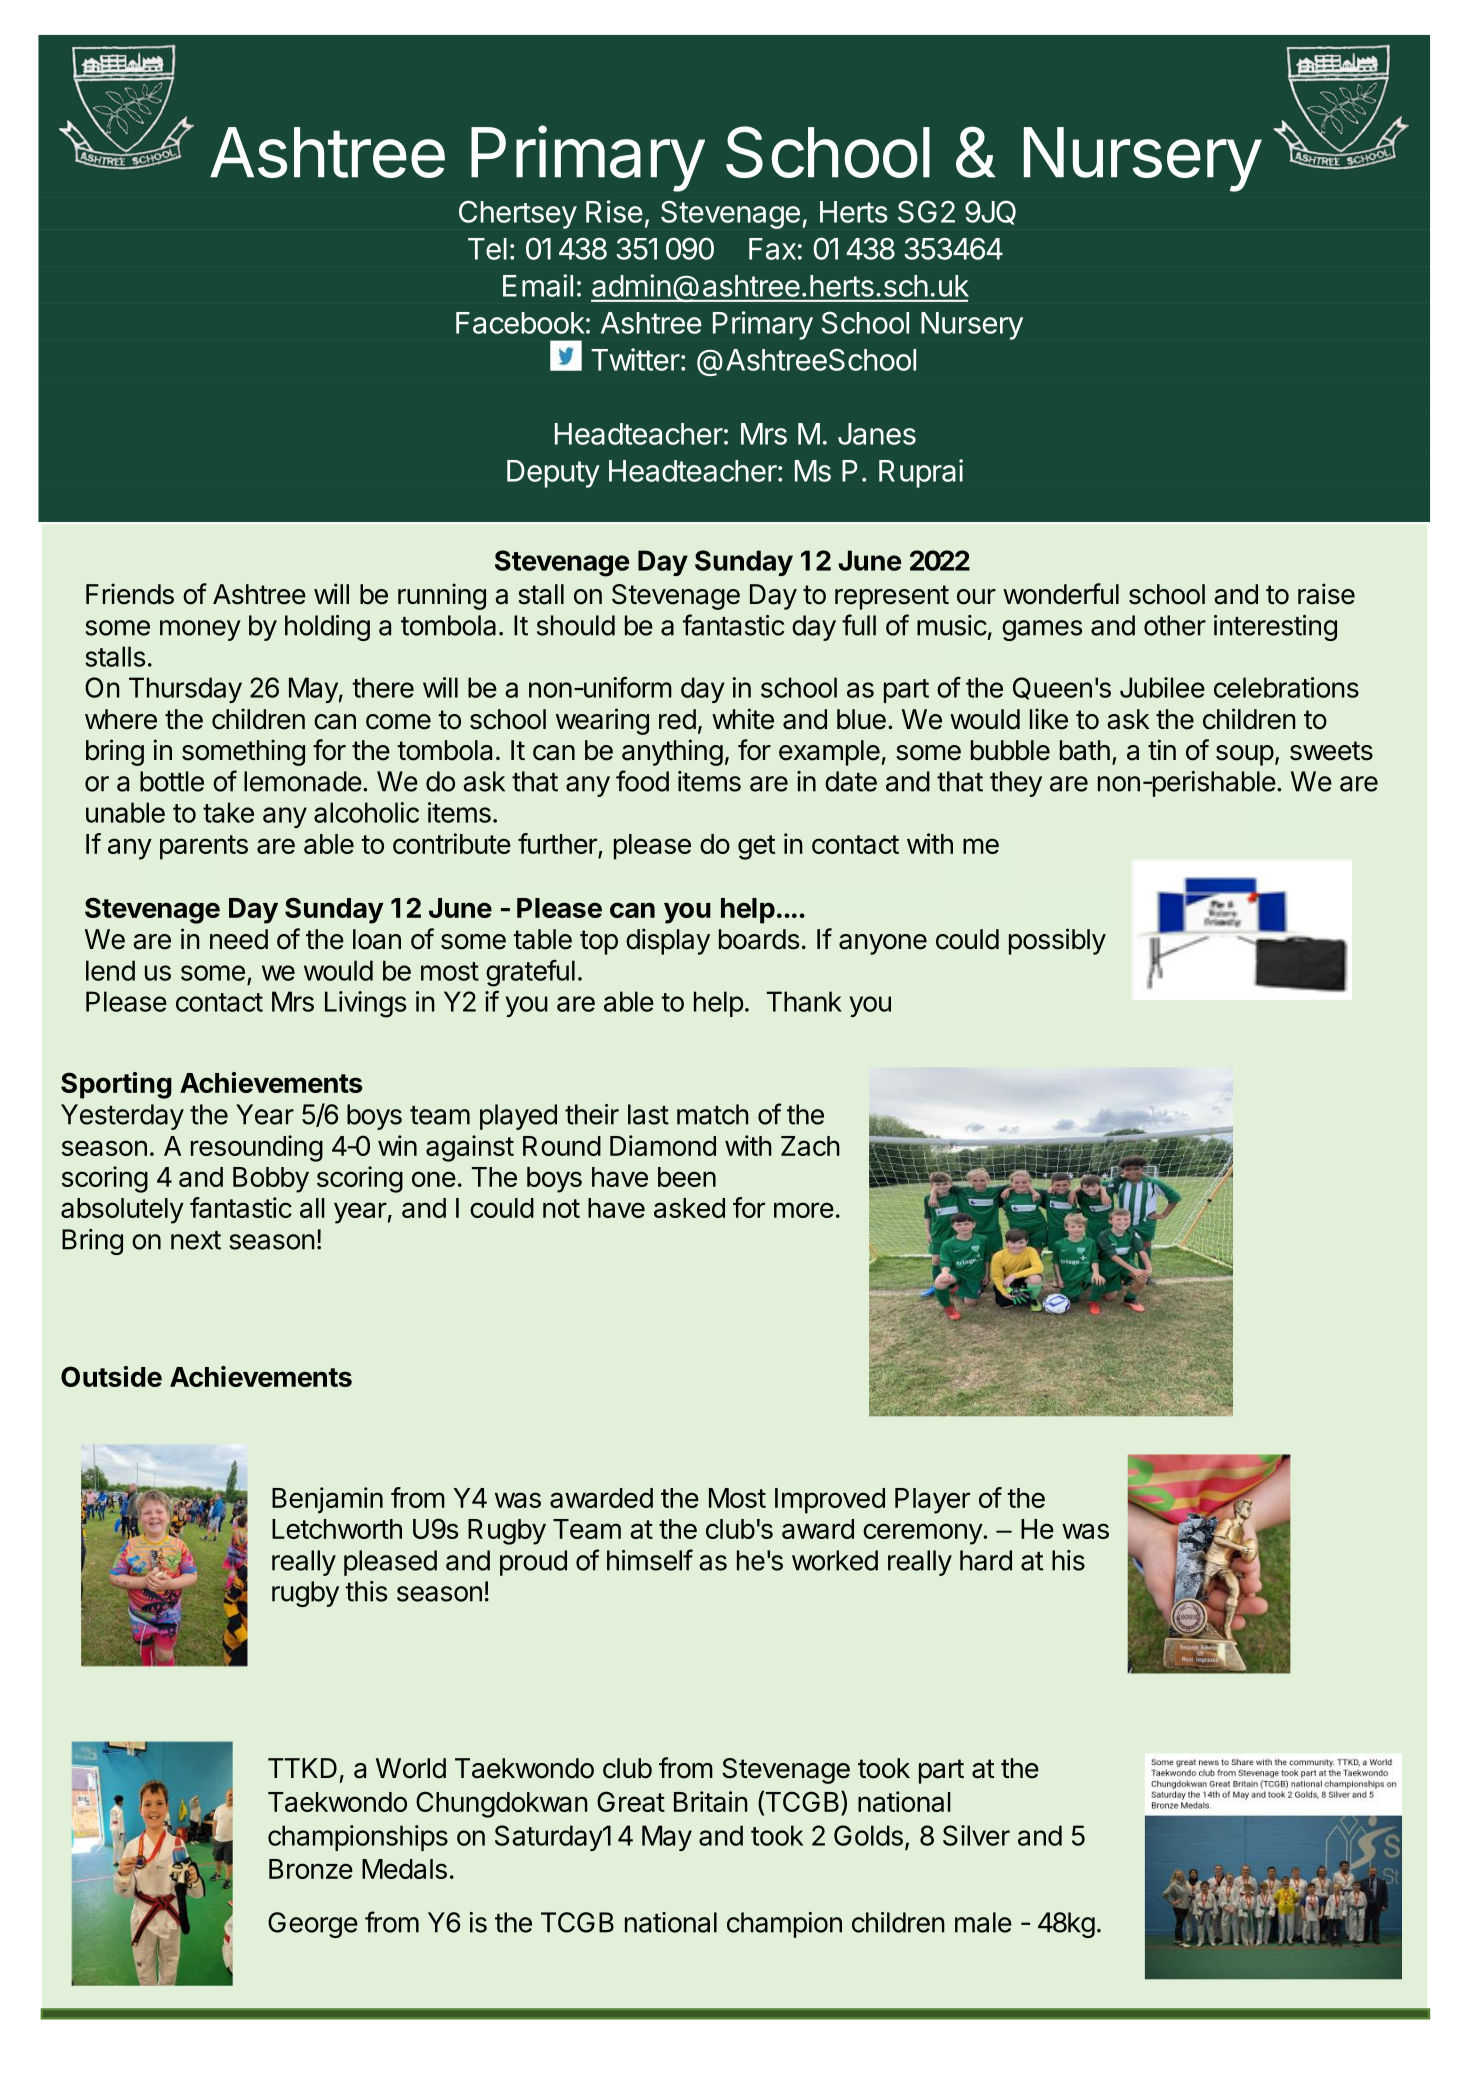 This image has height=2076, width=1468. I want to click on possibly, so click(1057, 941).
